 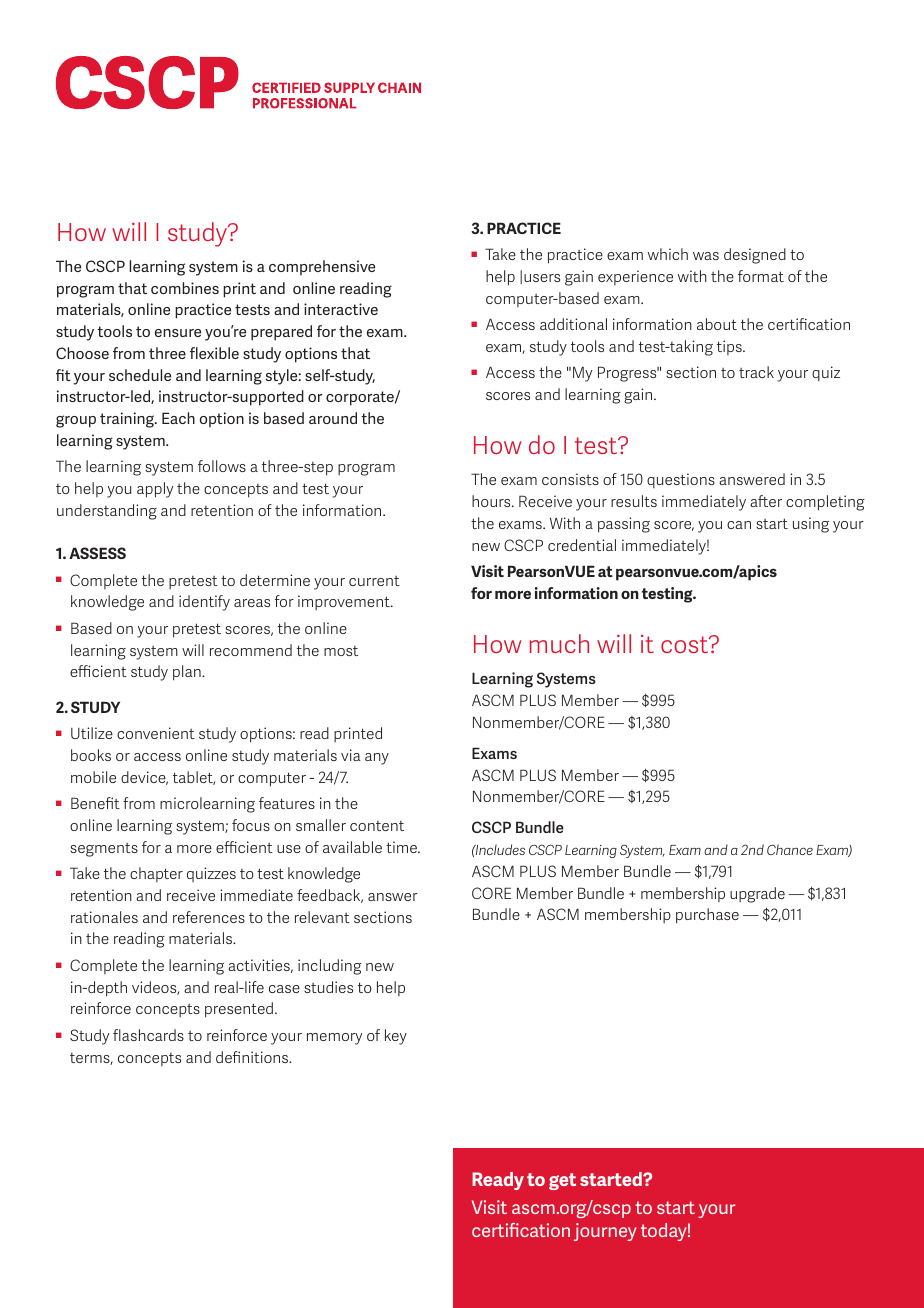 I want to click on users, so click(x=542, y=278).
